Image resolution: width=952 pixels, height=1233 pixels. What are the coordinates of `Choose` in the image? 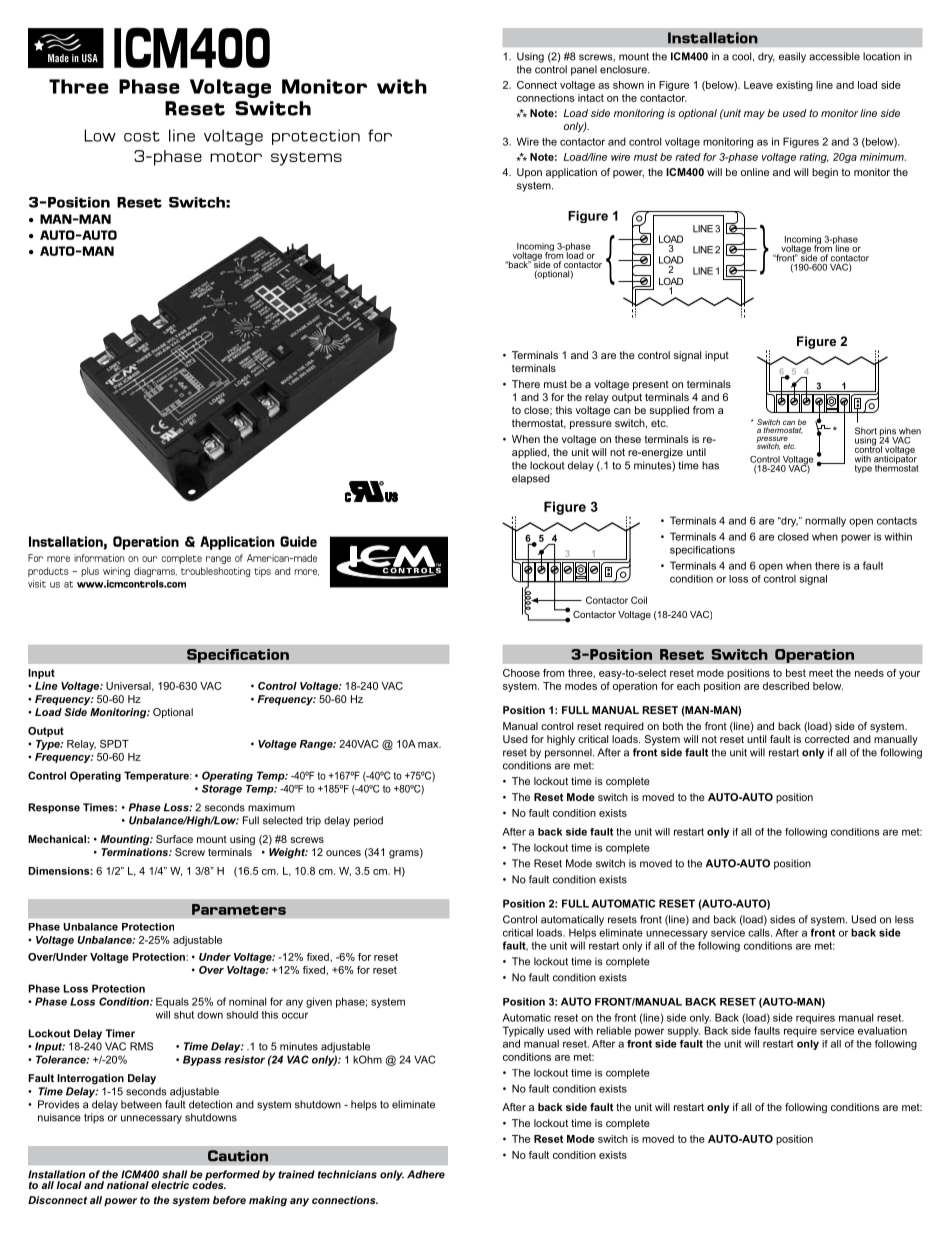 It's located at (521, 673).
